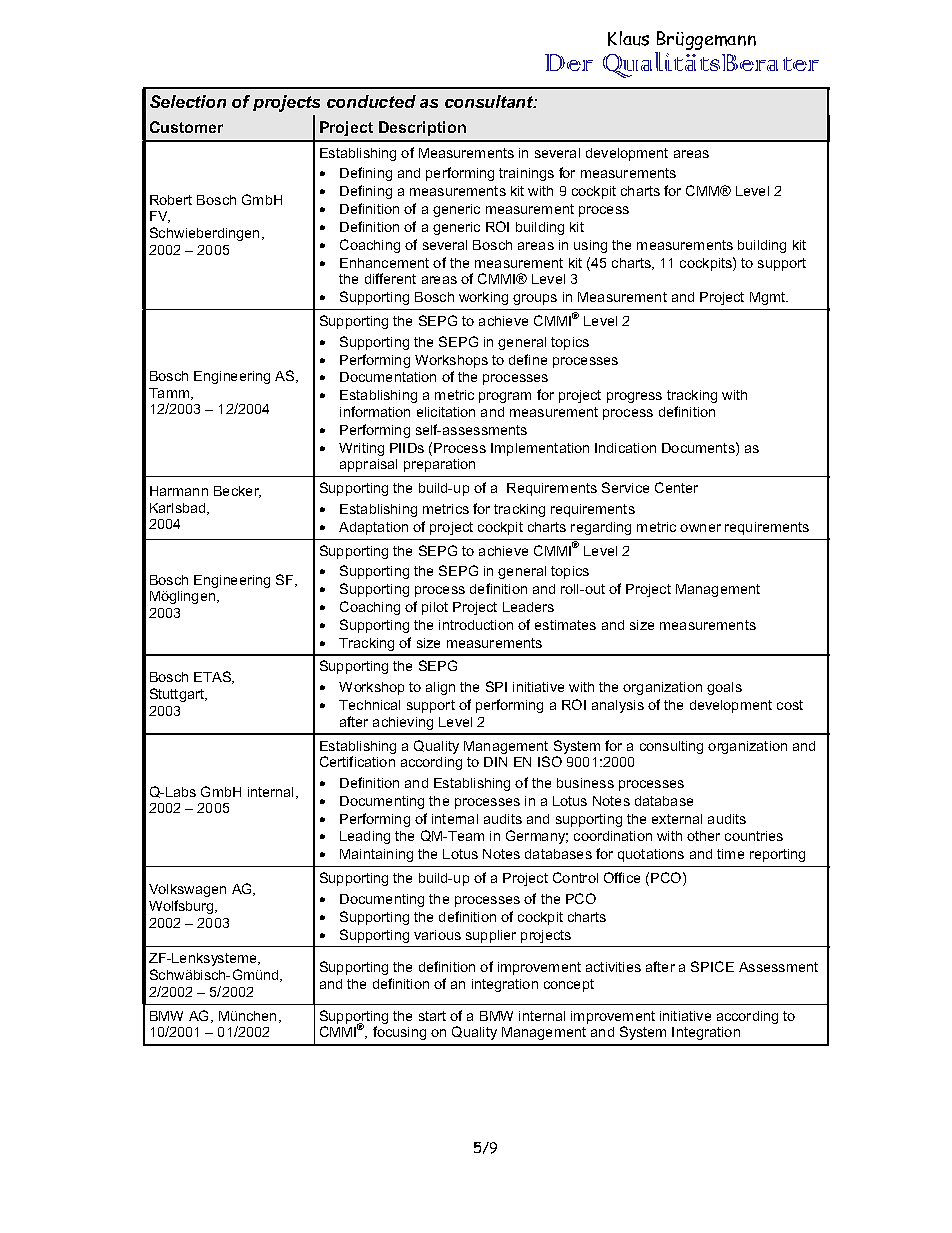  Describe the element at coordinates (432, 1016) in the screenshot. I see `start` at that location.
